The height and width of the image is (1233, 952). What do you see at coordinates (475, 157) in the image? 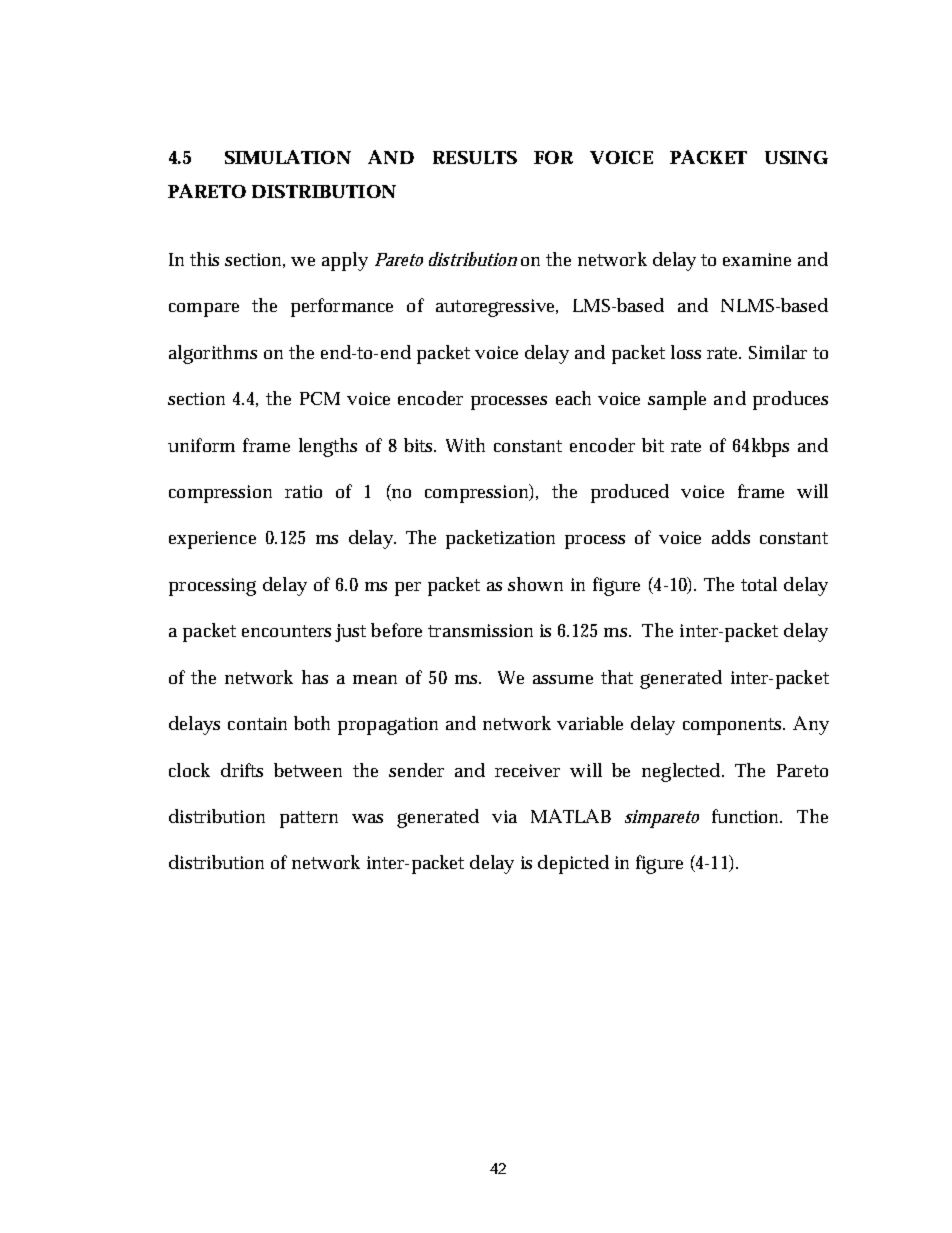
I see `RESULTS` at bounding box center [475, 157].
